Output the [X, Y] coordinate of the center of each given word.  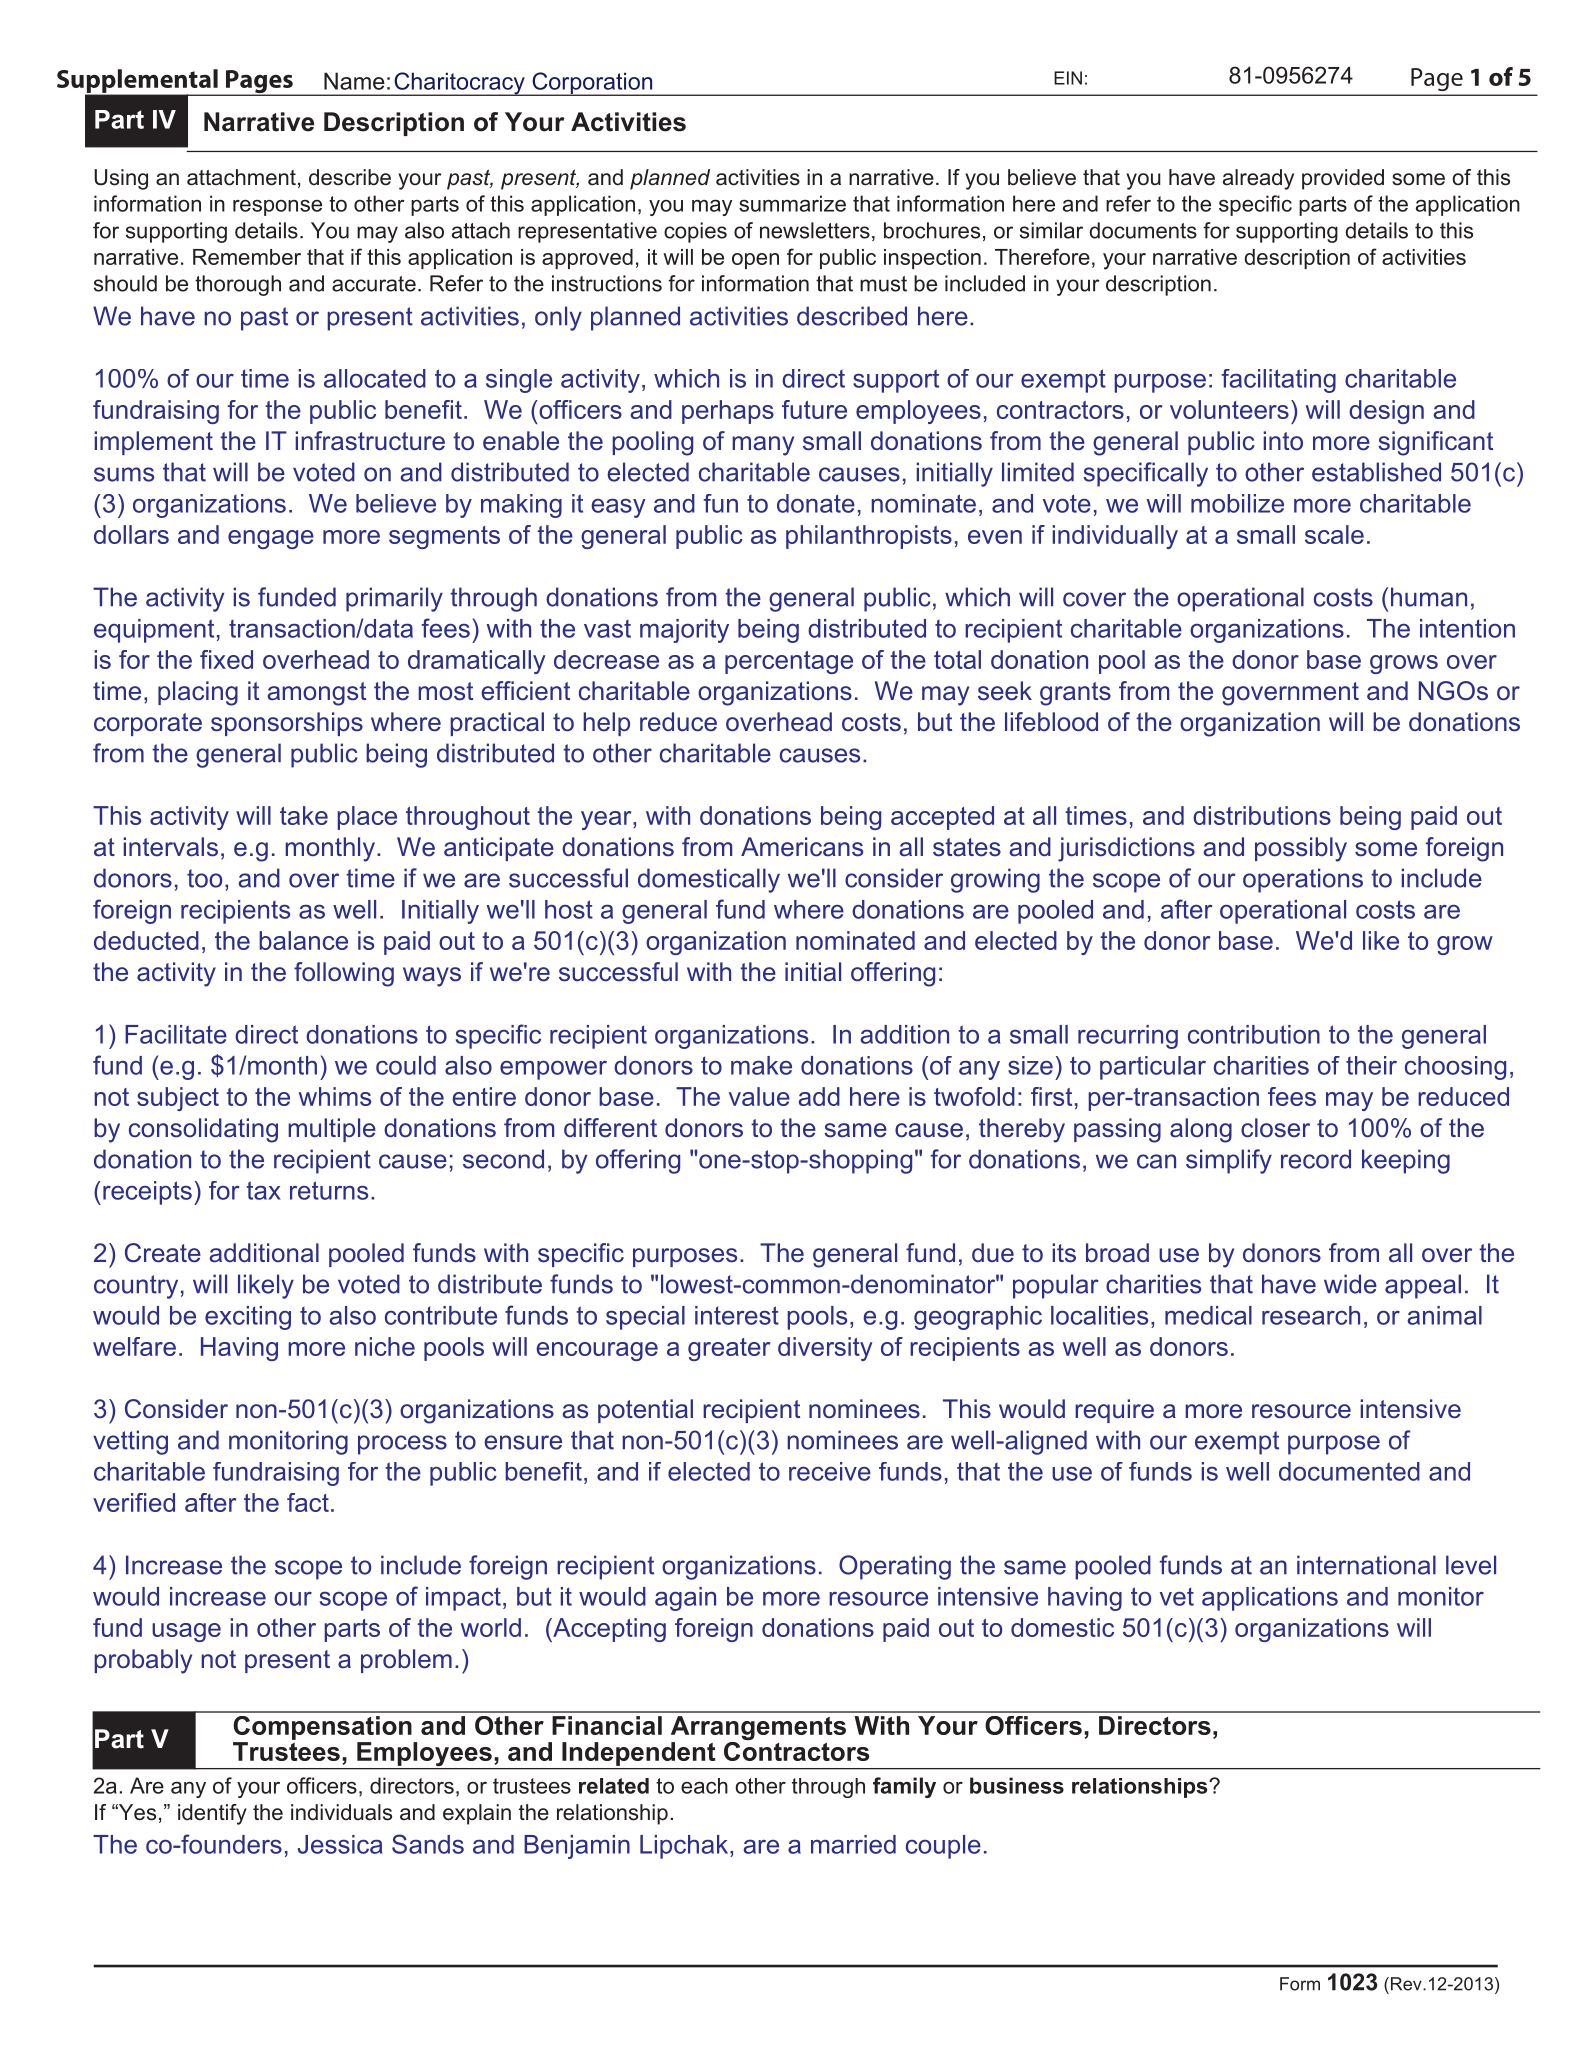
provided [1343, 179]
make [761, 1065]
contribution [1254, 1034]
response [277, 208]
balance [303, 940]
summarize [792, 203]
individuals [341, 1812]
